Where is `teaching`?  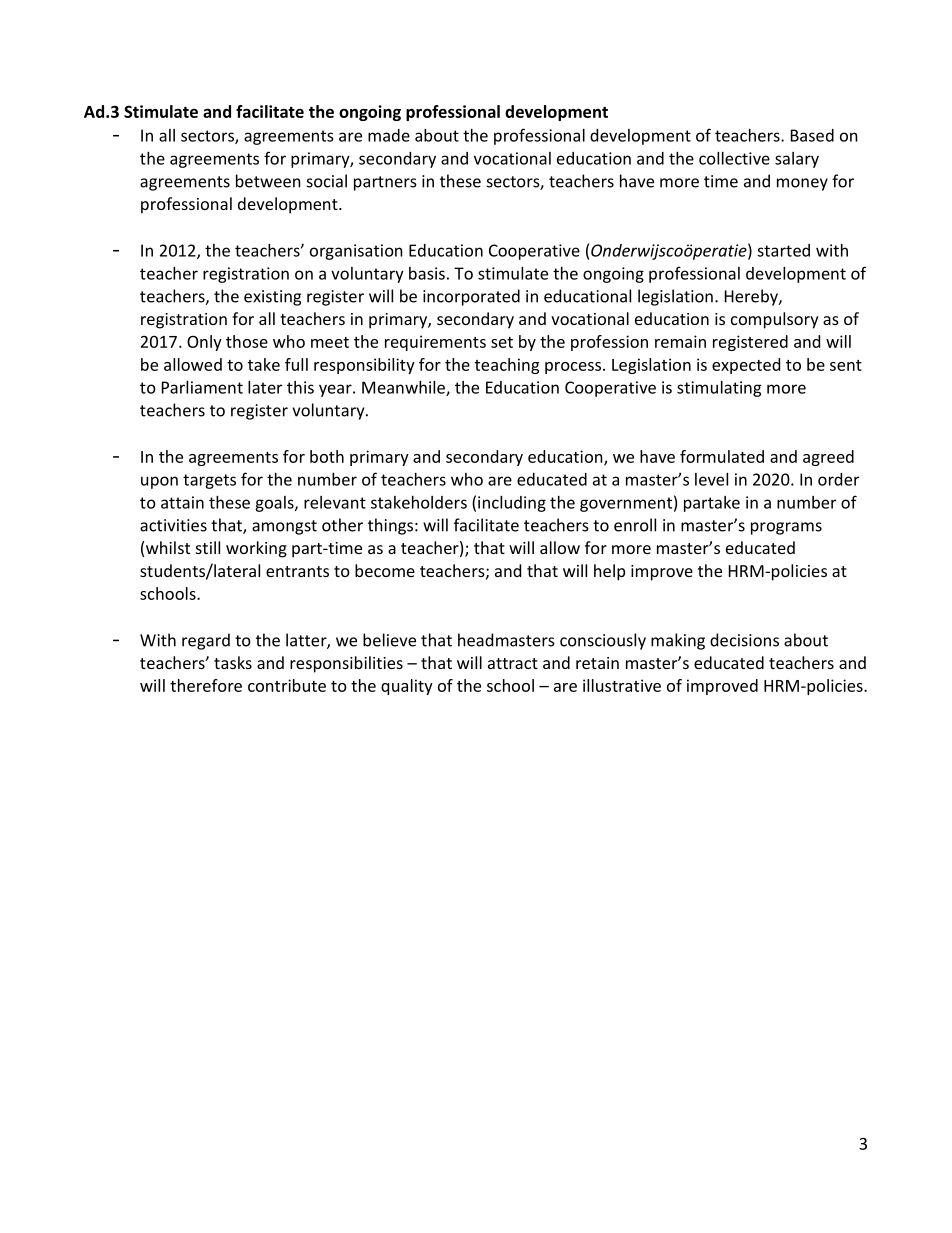
teaching is located at coordinates (507, 366).
